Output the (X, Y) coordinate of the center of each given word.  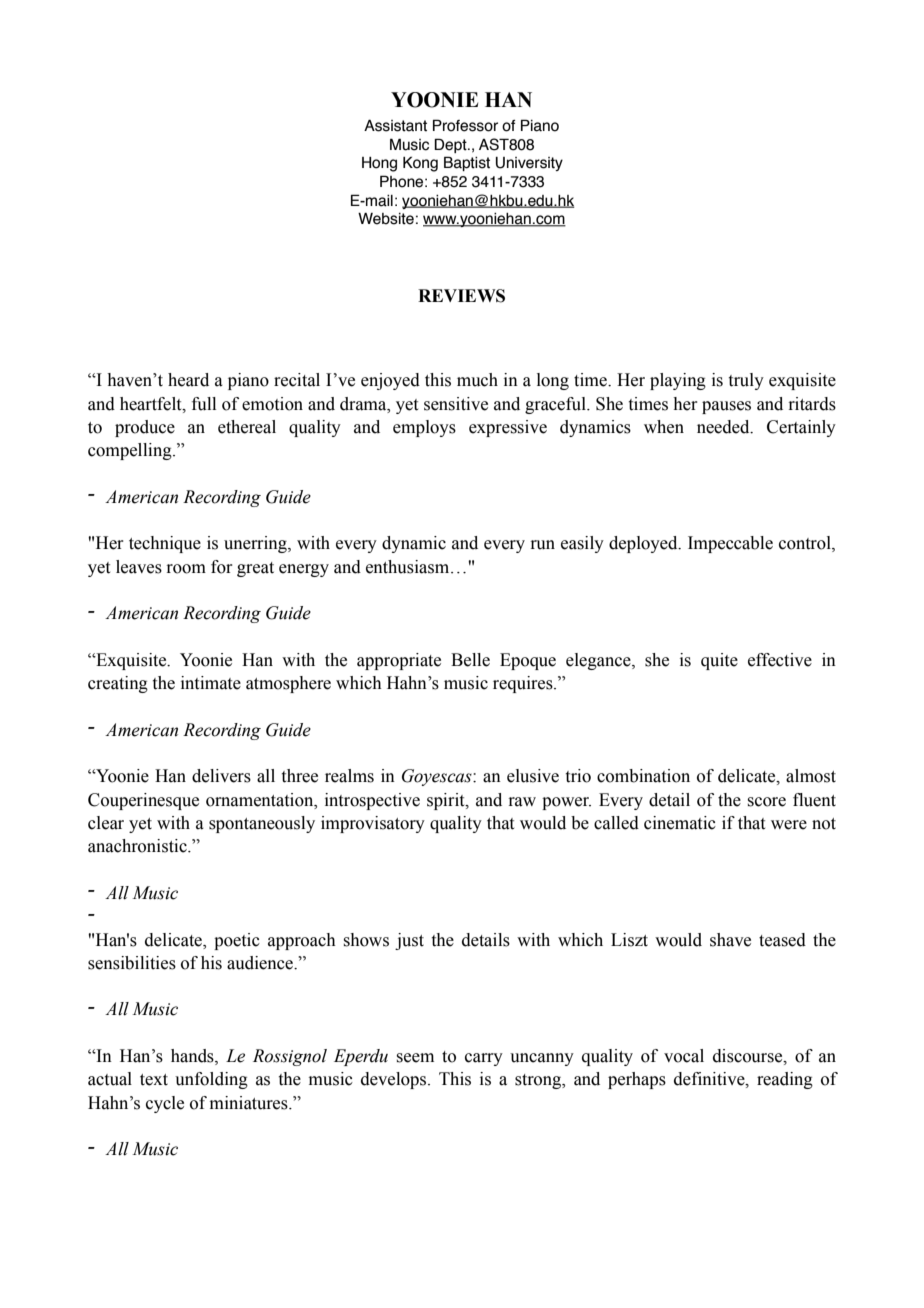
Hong (379, 164)
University (529, 164)
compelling (131, 451)
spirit (447, 801)
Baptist (467, 163)
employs (424, 428)
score (766, 802)
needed (724, 427)
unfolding (211, 1080)
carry (484, 1059)
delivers (221, 776)
